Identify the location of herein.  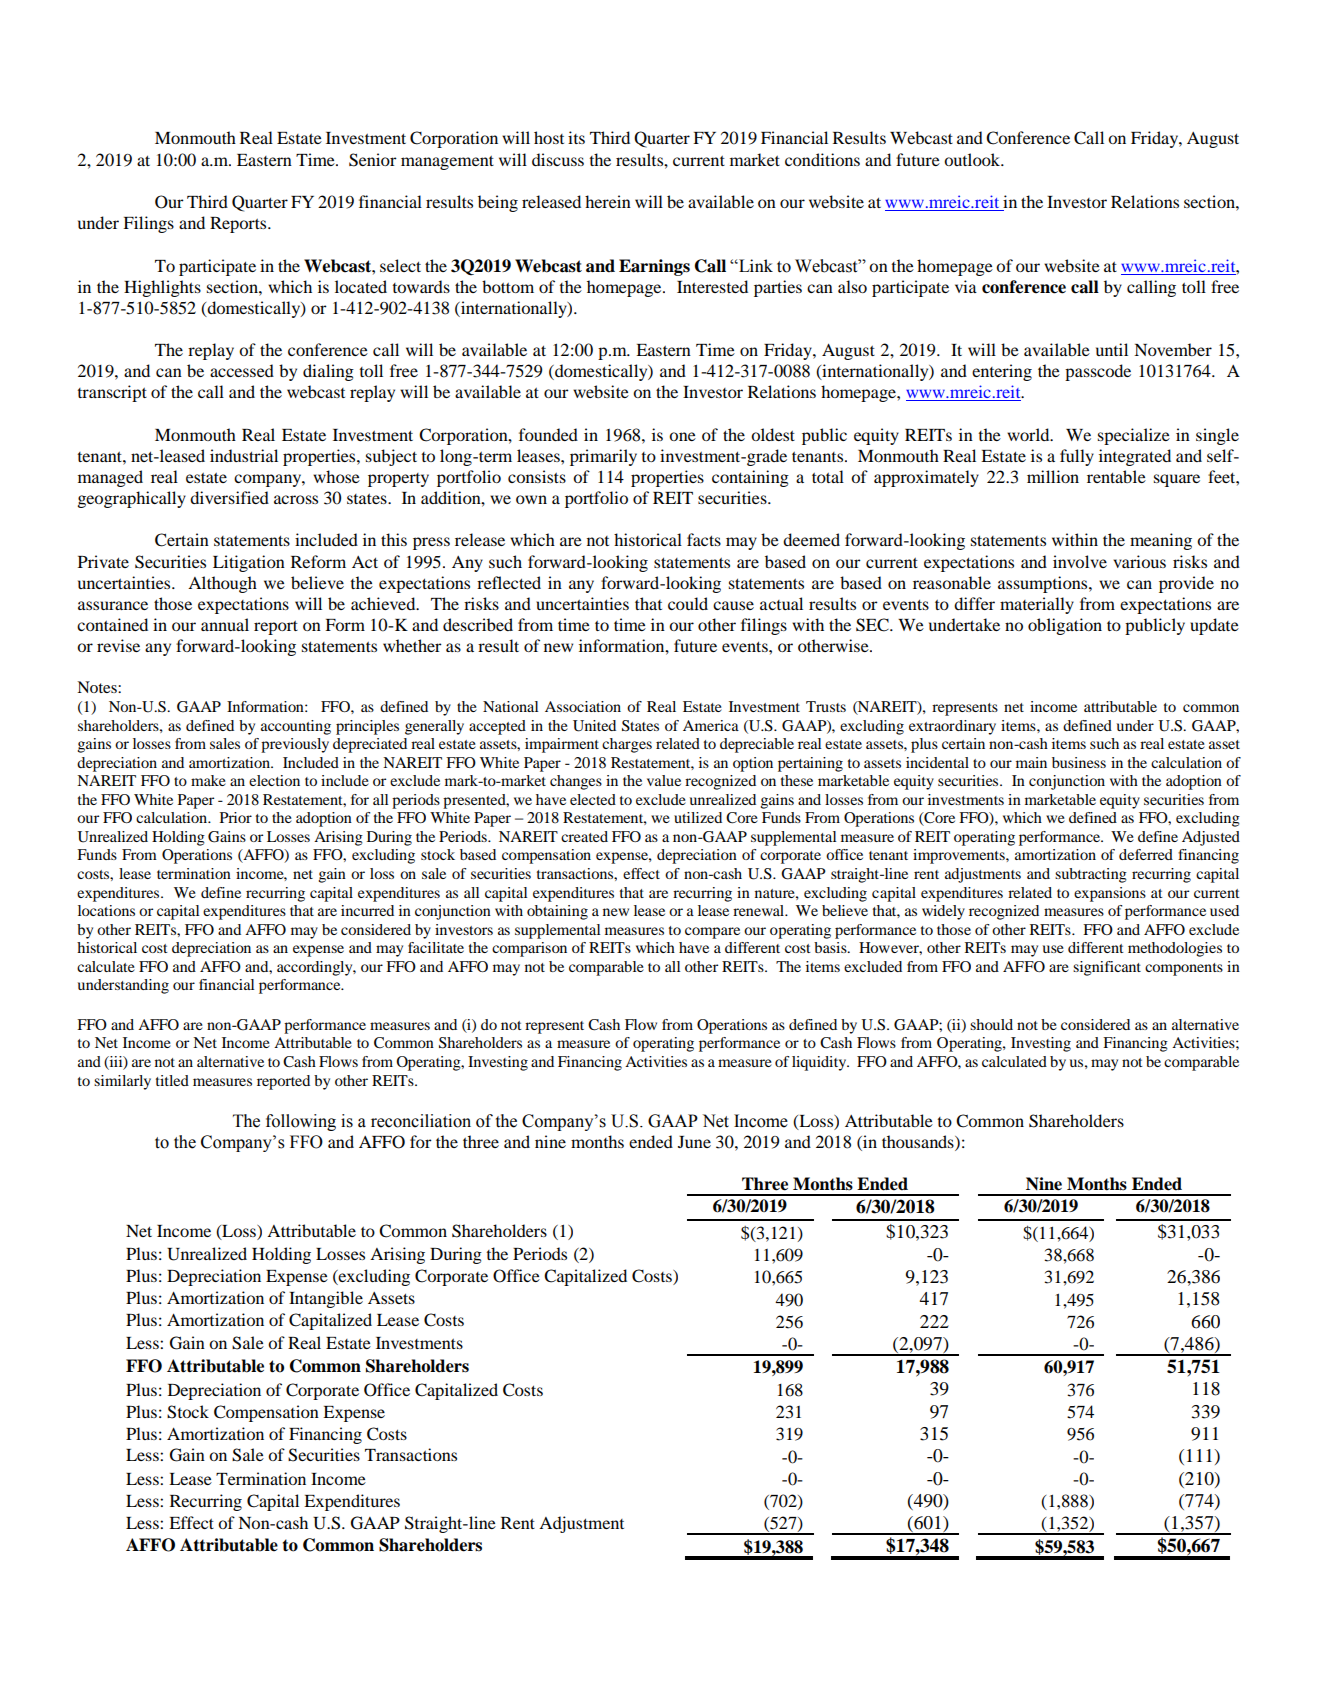
(608, 201).
